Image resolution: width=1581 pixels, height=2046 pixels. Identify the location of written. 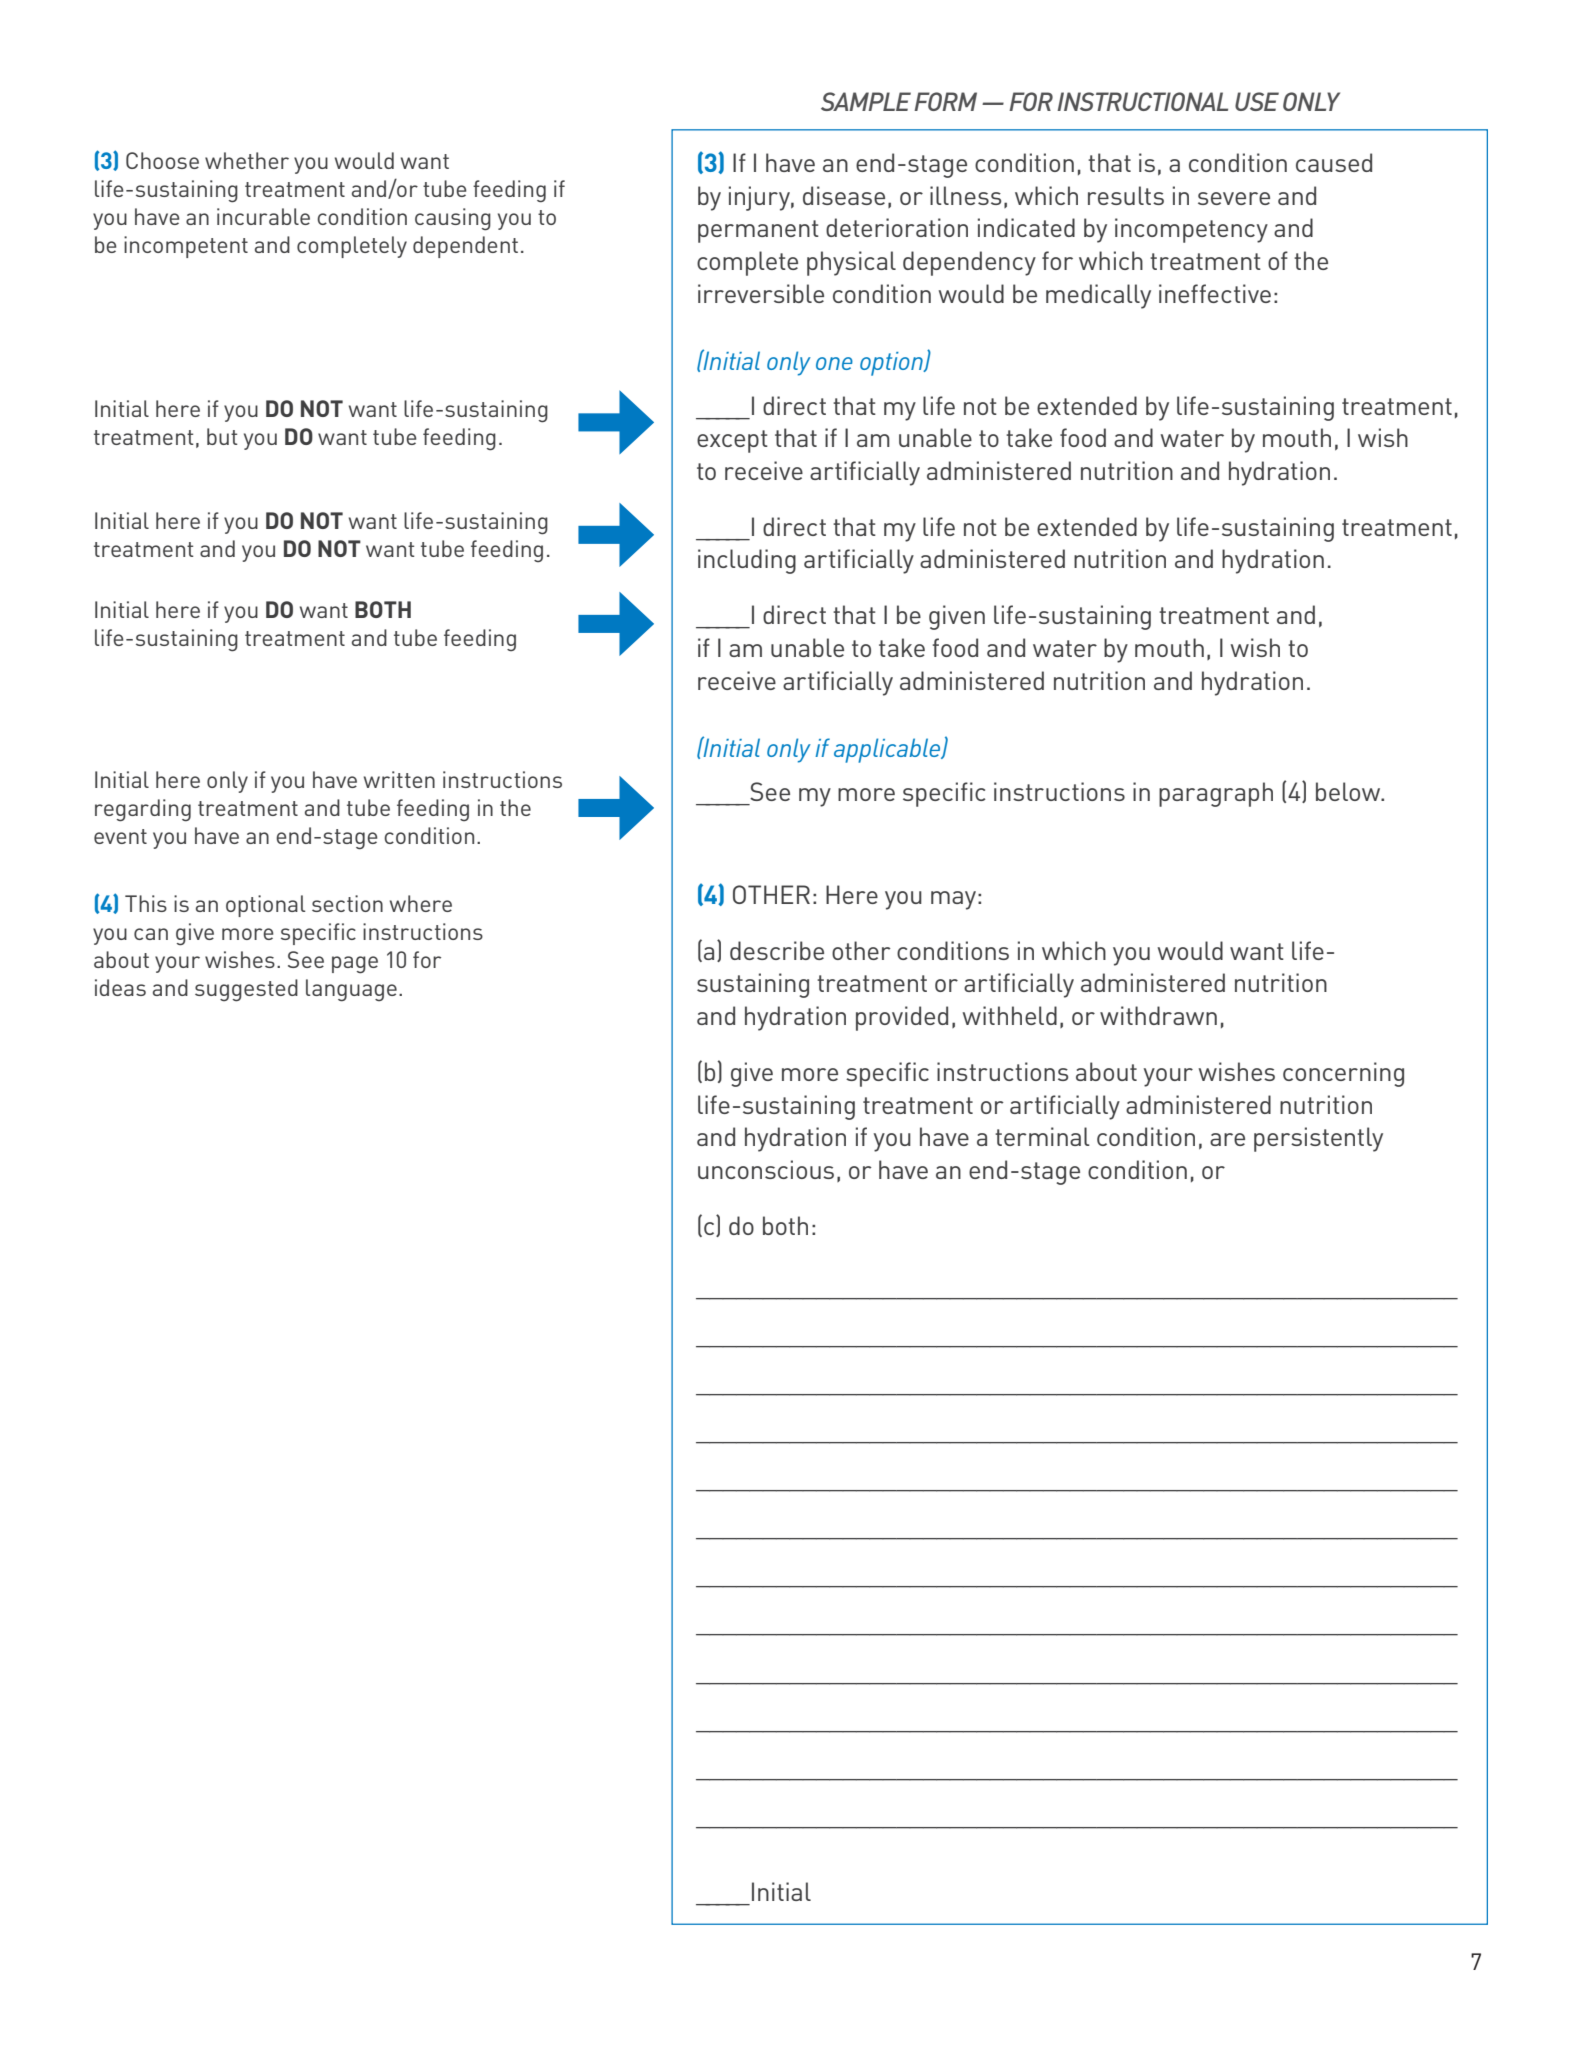
(399, 779).
